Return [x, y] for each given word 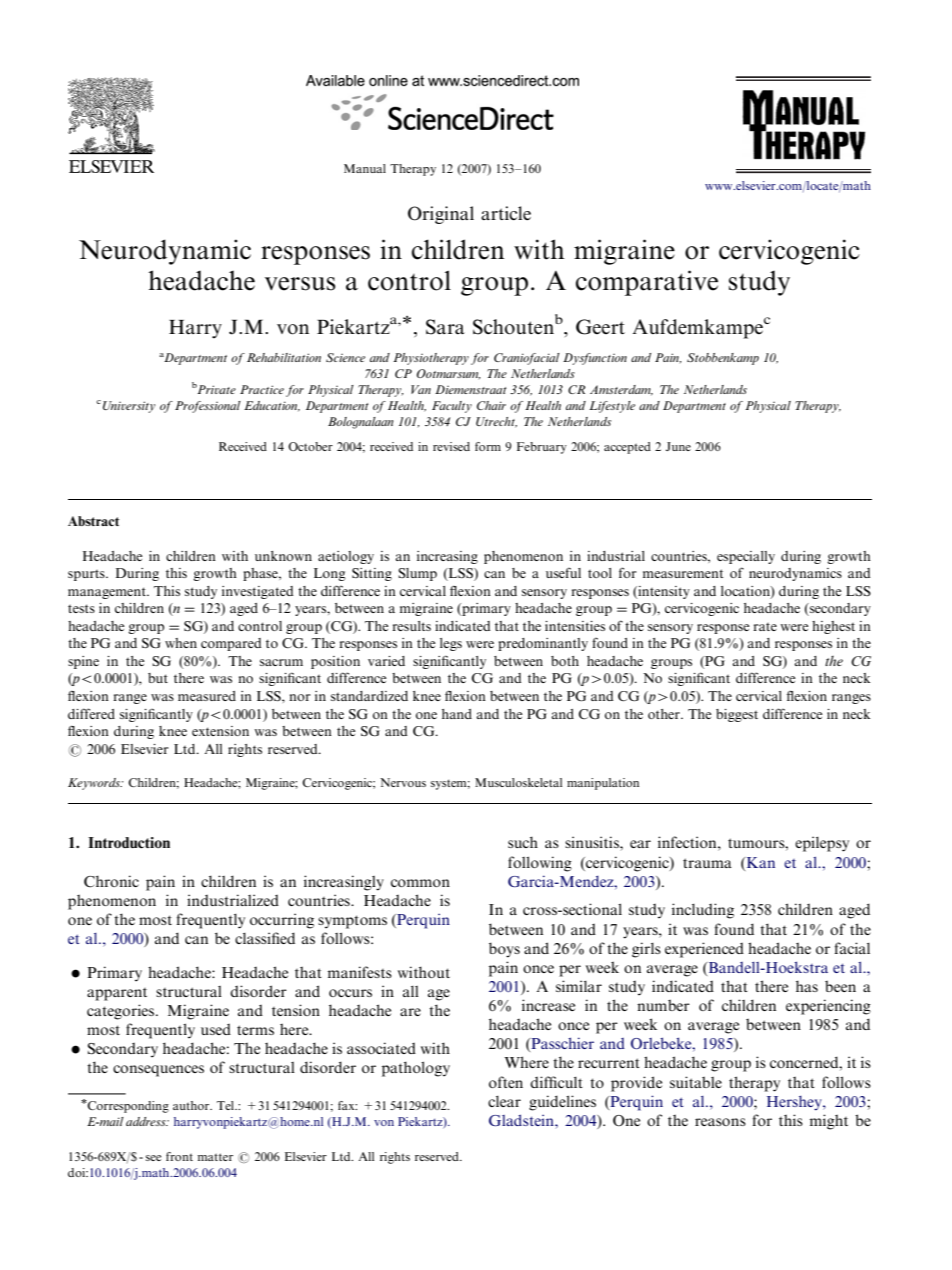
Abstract [93, 521]
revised [451, 446]
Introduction [129, 842]
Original [441, 215]
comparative [647, 283]
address [147, 1121]
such [523, 842]
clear [504, 1101]
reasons [720, 1122]
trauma [707, 863]
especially [746, 557]
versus [300, 284]
